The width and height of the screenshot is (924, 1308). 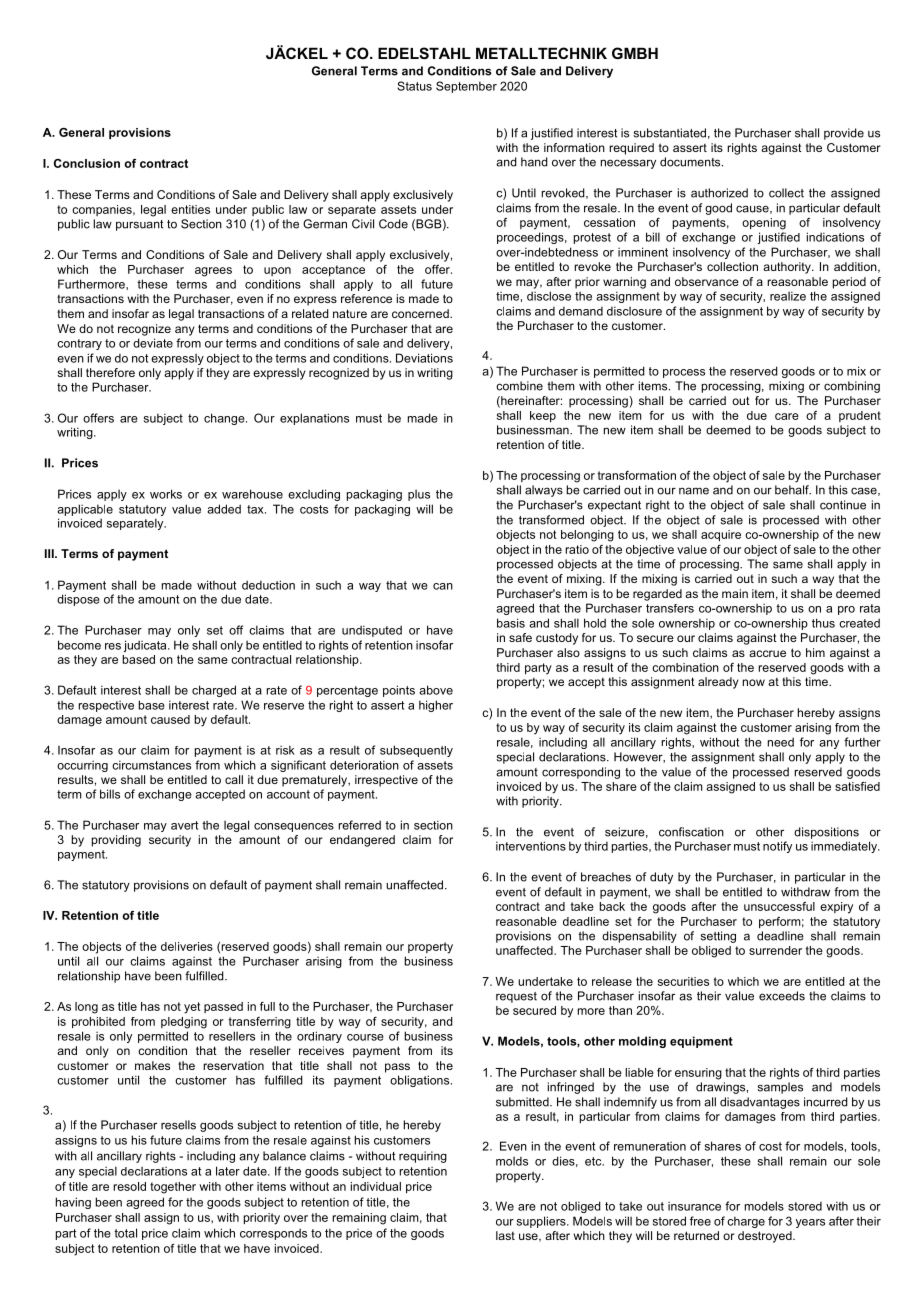 I want to click on last, so click(x=505, y=1235).
